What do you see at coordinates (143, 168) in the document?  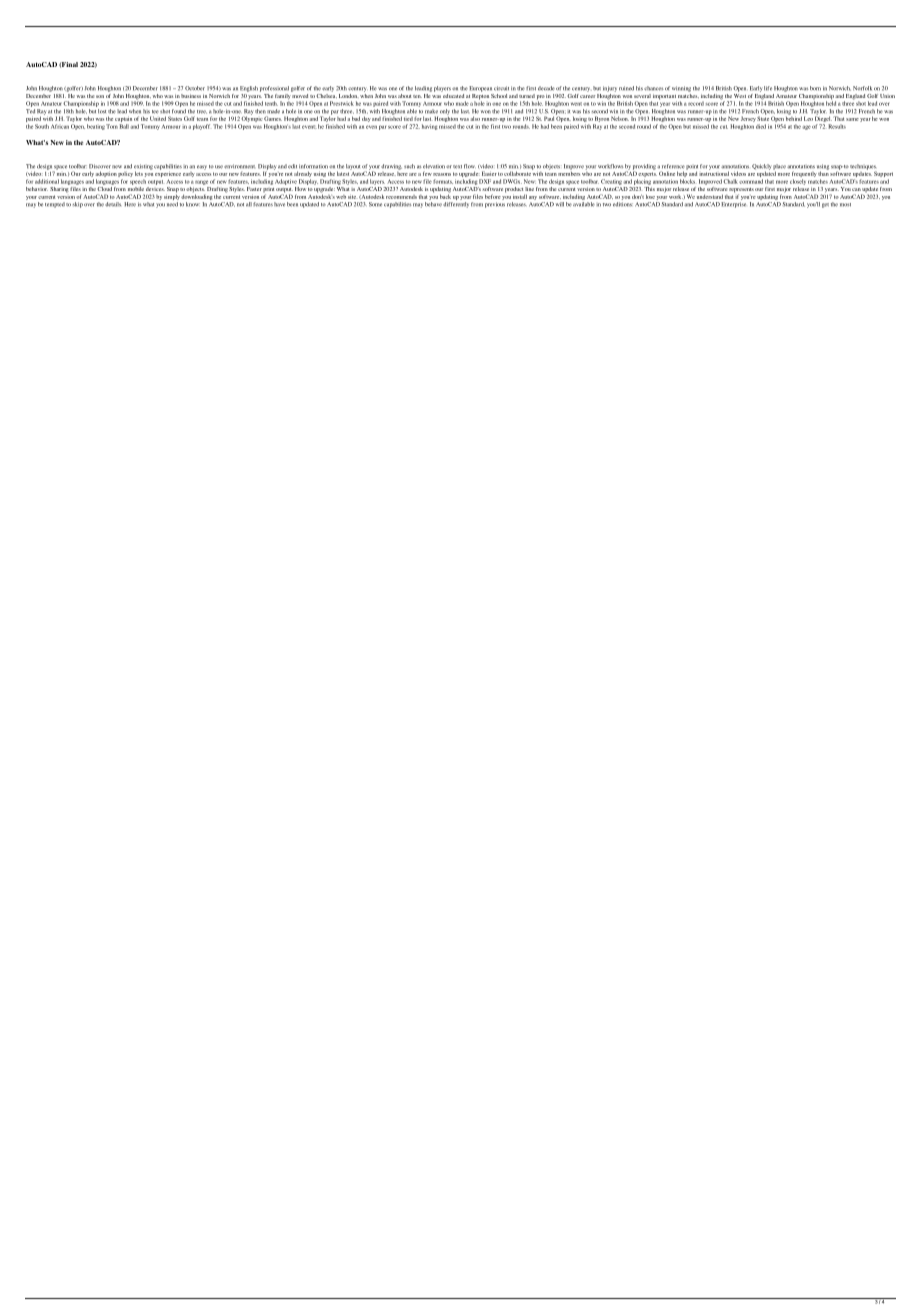 I see `existing` at bounding box center [143, 168].
